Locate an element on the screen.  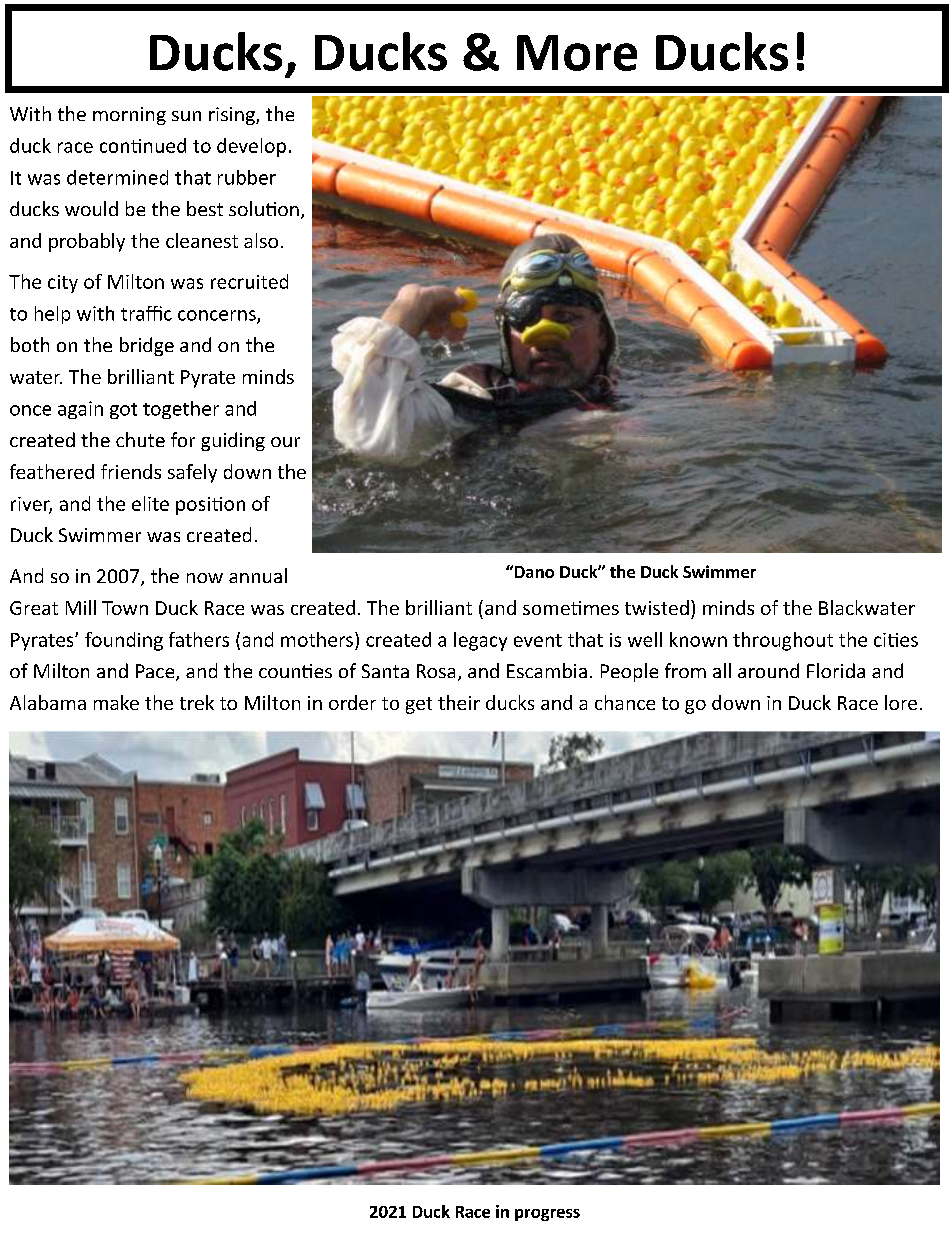
morning is located at coordinates (129, 116).
